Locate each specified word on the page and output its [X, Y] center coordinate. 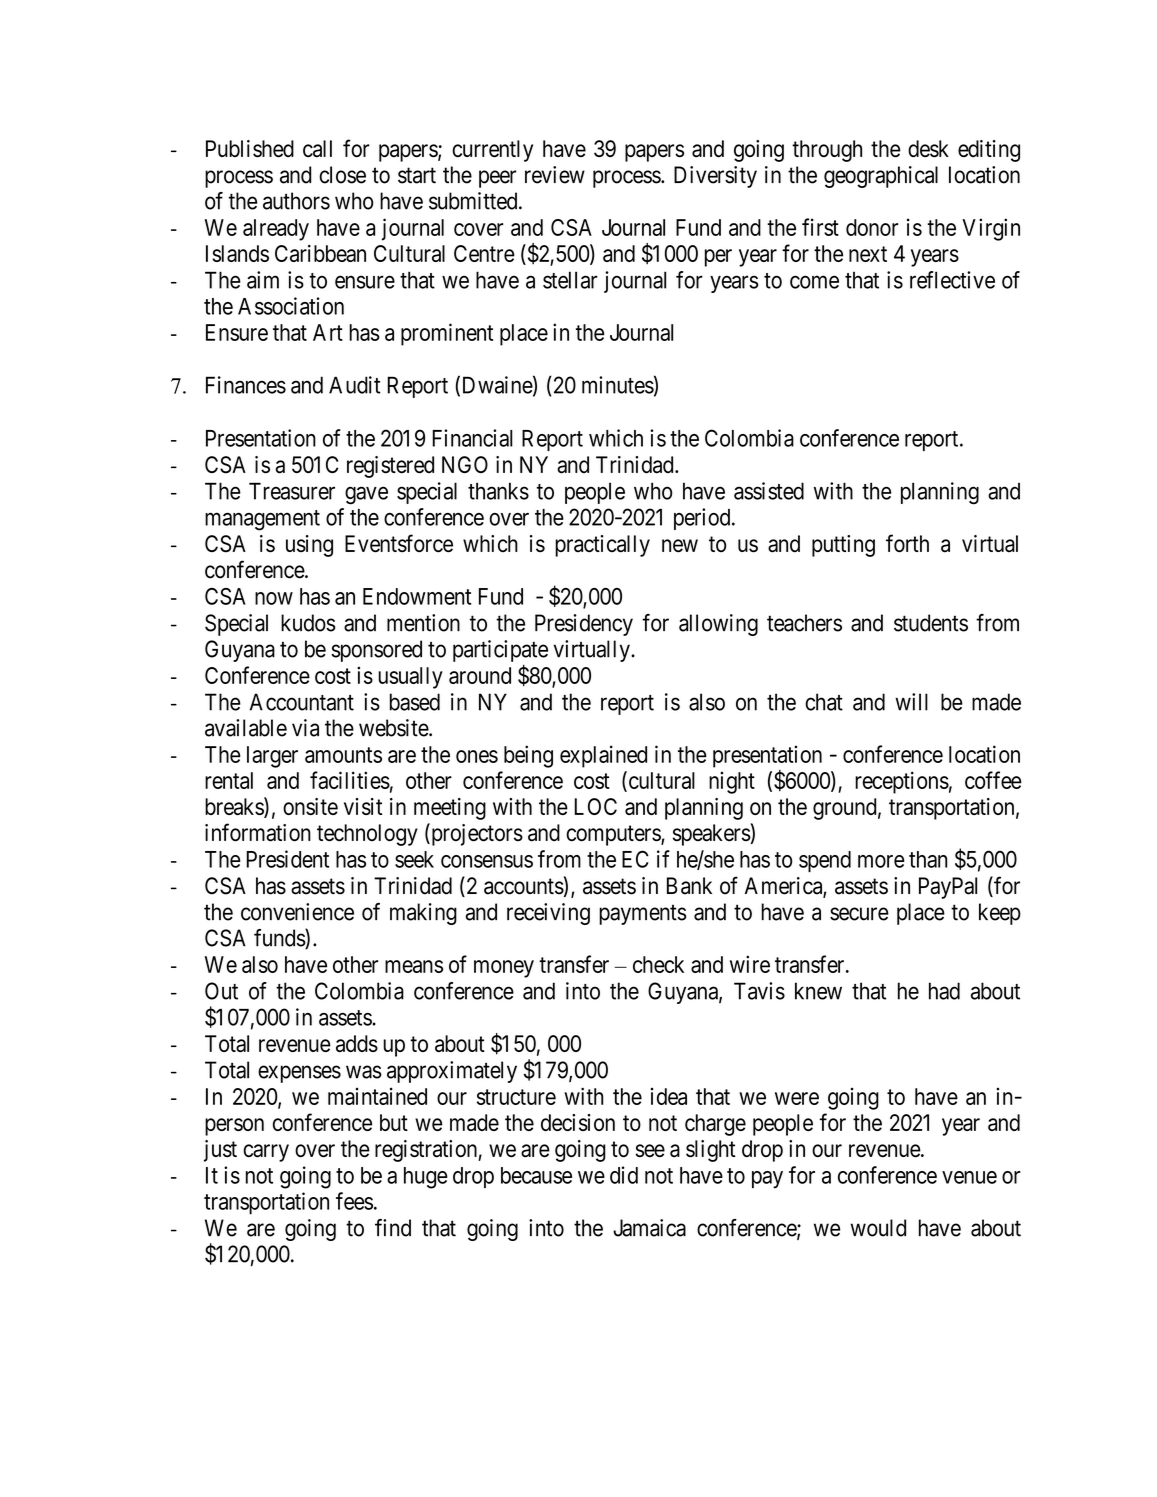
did [624, 1175]
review [555, 175]
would [878, 1228]
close [342, 175]
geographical [881, 177]
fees [354, 1201]
